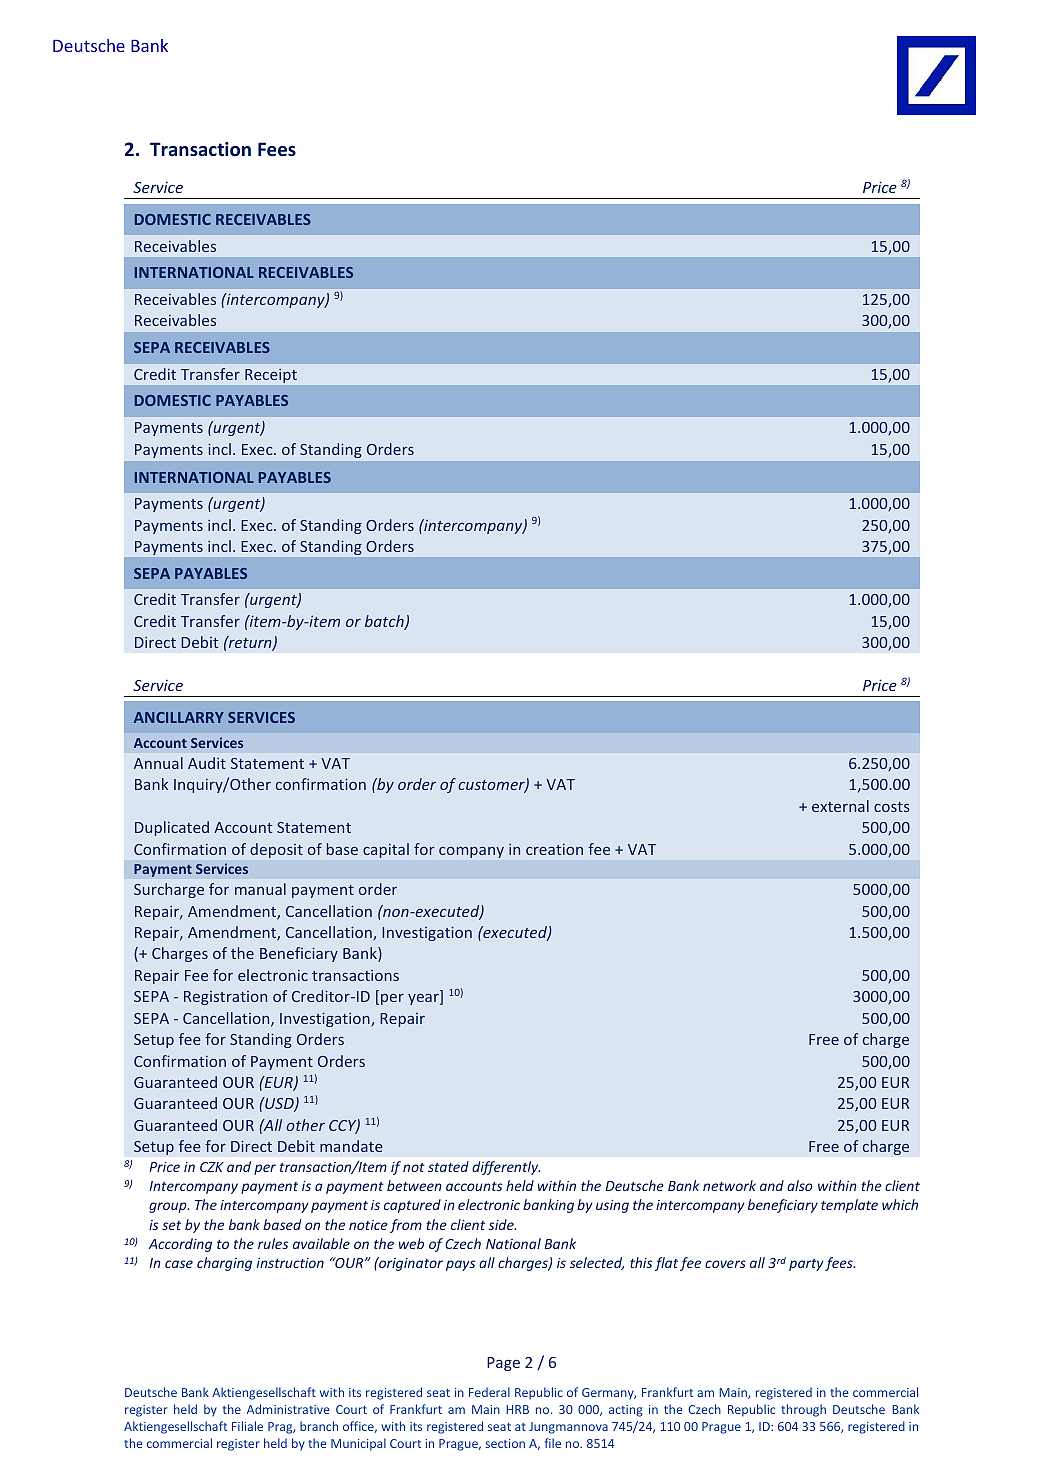 The image size is (1044, 1477). I want to click on differently, so click(506, 1168).
